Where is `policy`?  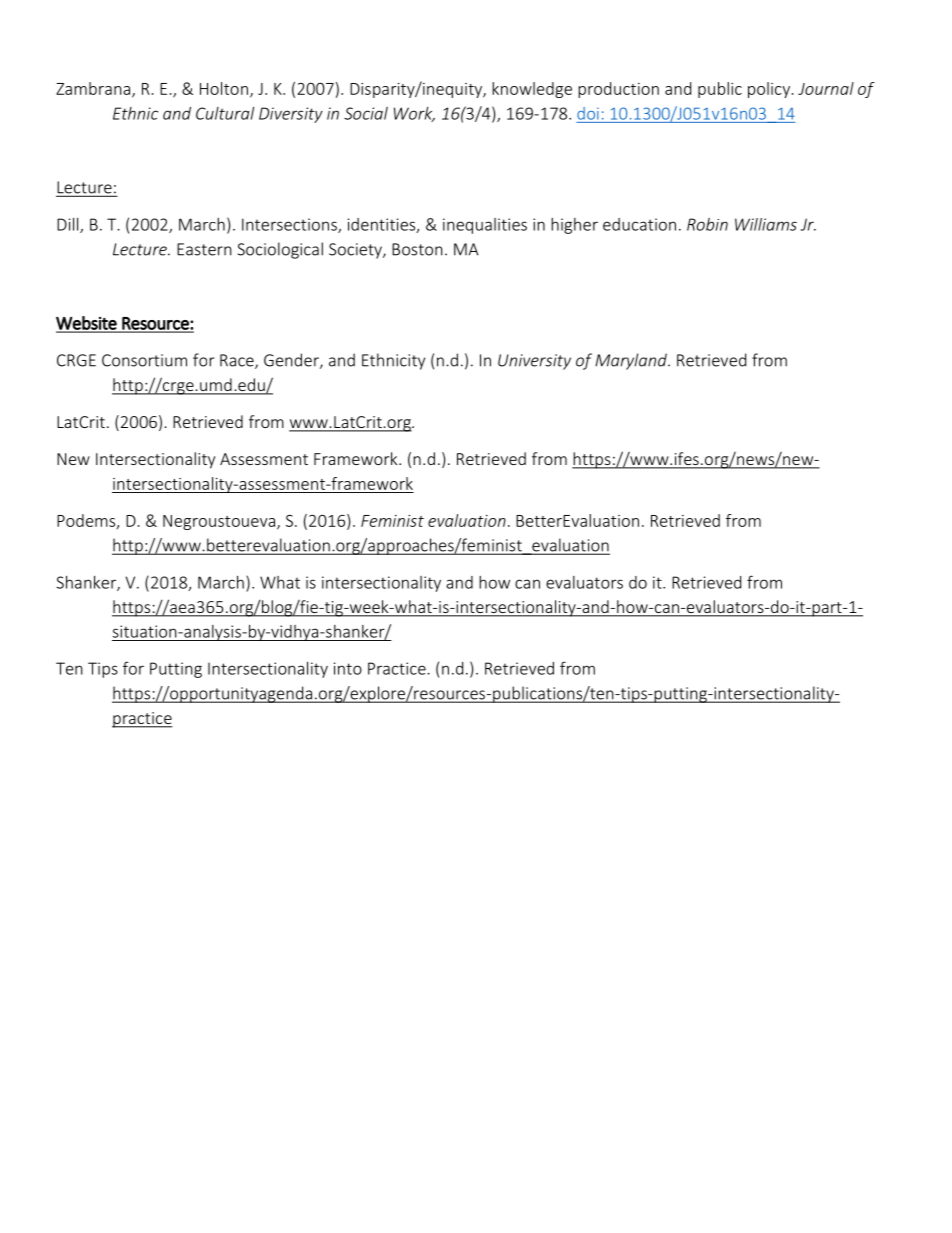 policy is located at coordinates (769, 90).
